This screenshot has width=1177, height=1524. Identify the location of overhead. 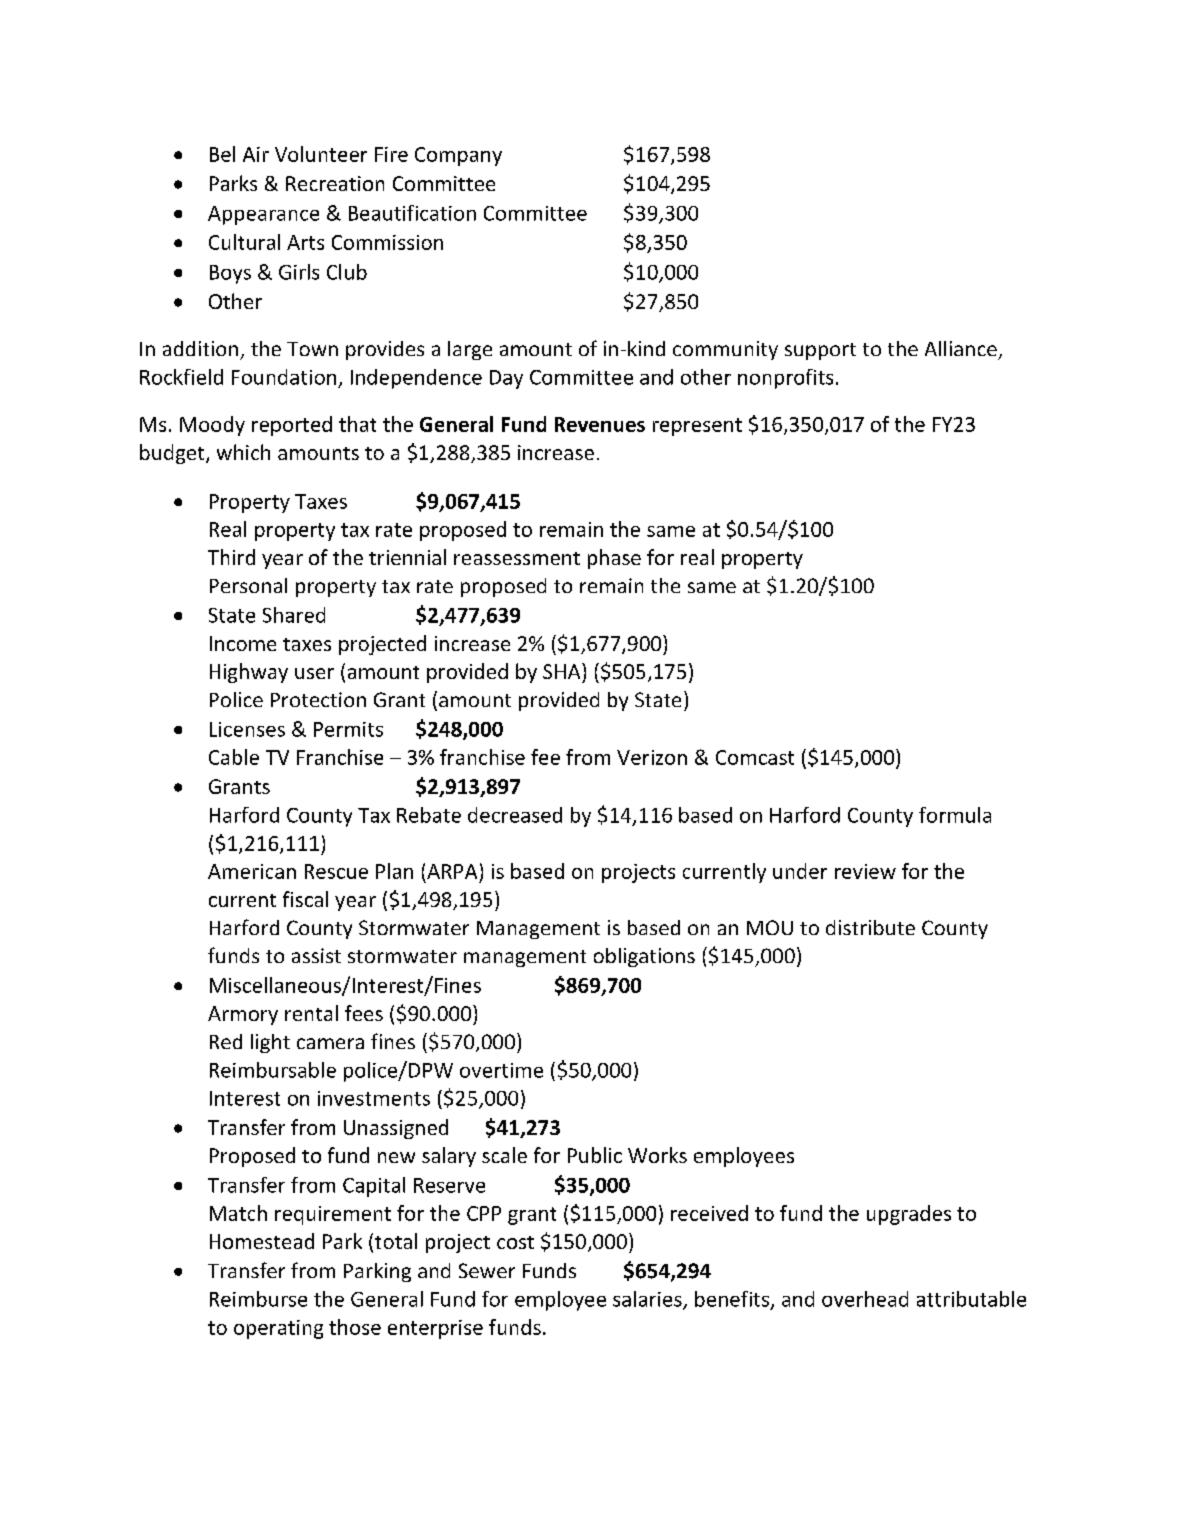
(865, 1299).
